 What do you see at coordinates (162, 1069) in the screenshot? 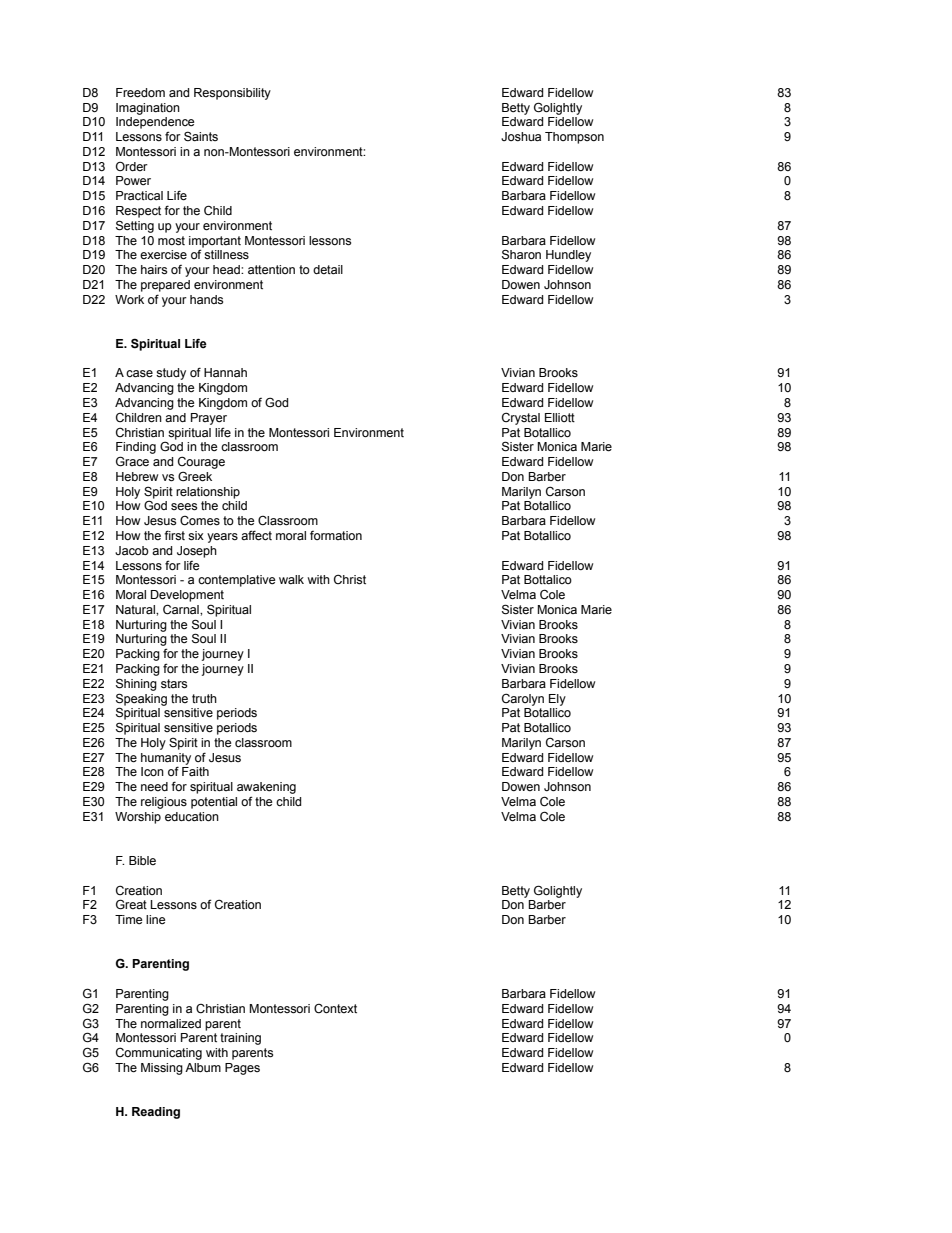
I see `Missing` at bounding box center [162, 1069].
